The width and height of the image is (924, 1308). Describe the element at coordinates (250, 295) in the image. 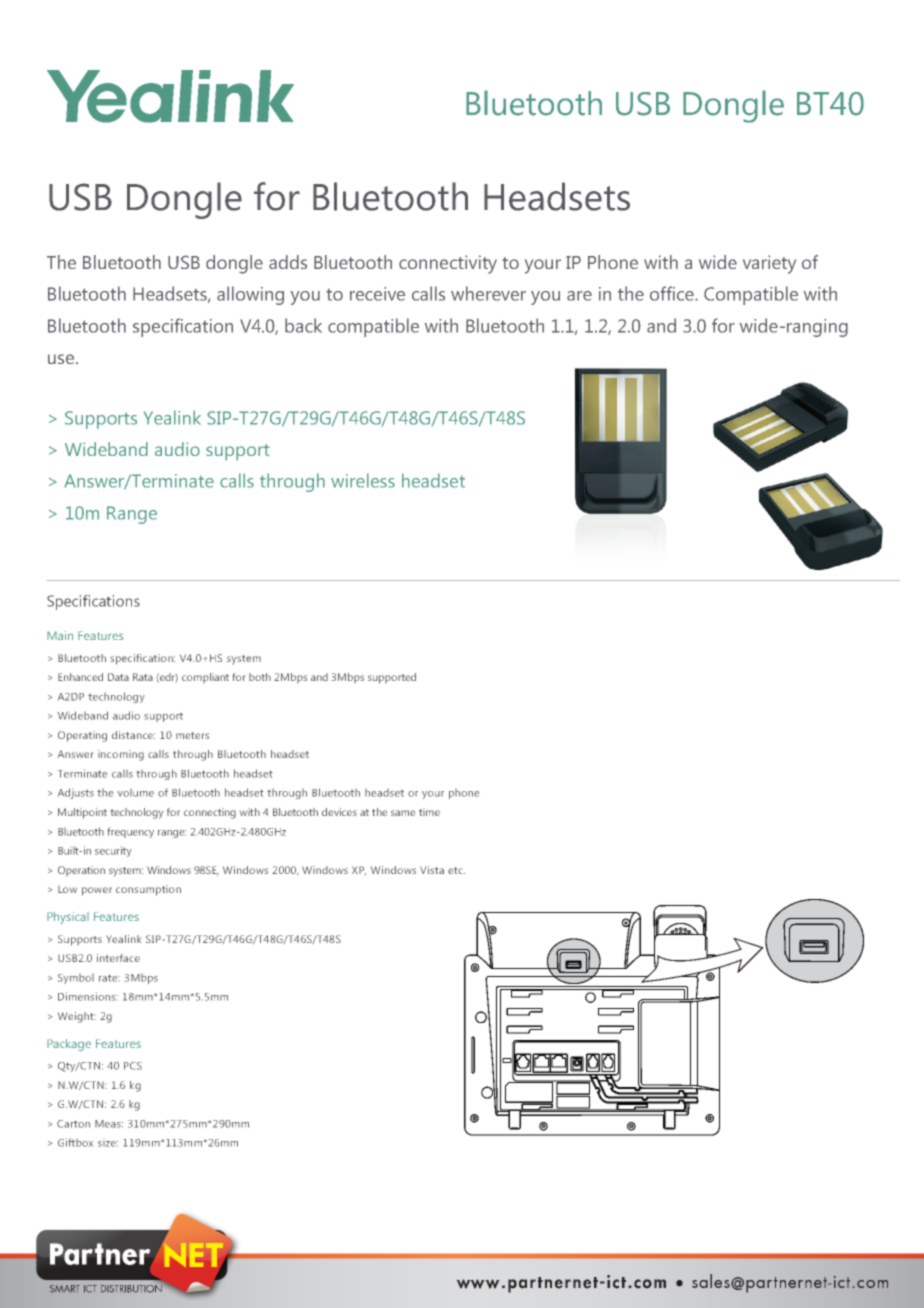

I see `allowing` at that location.
